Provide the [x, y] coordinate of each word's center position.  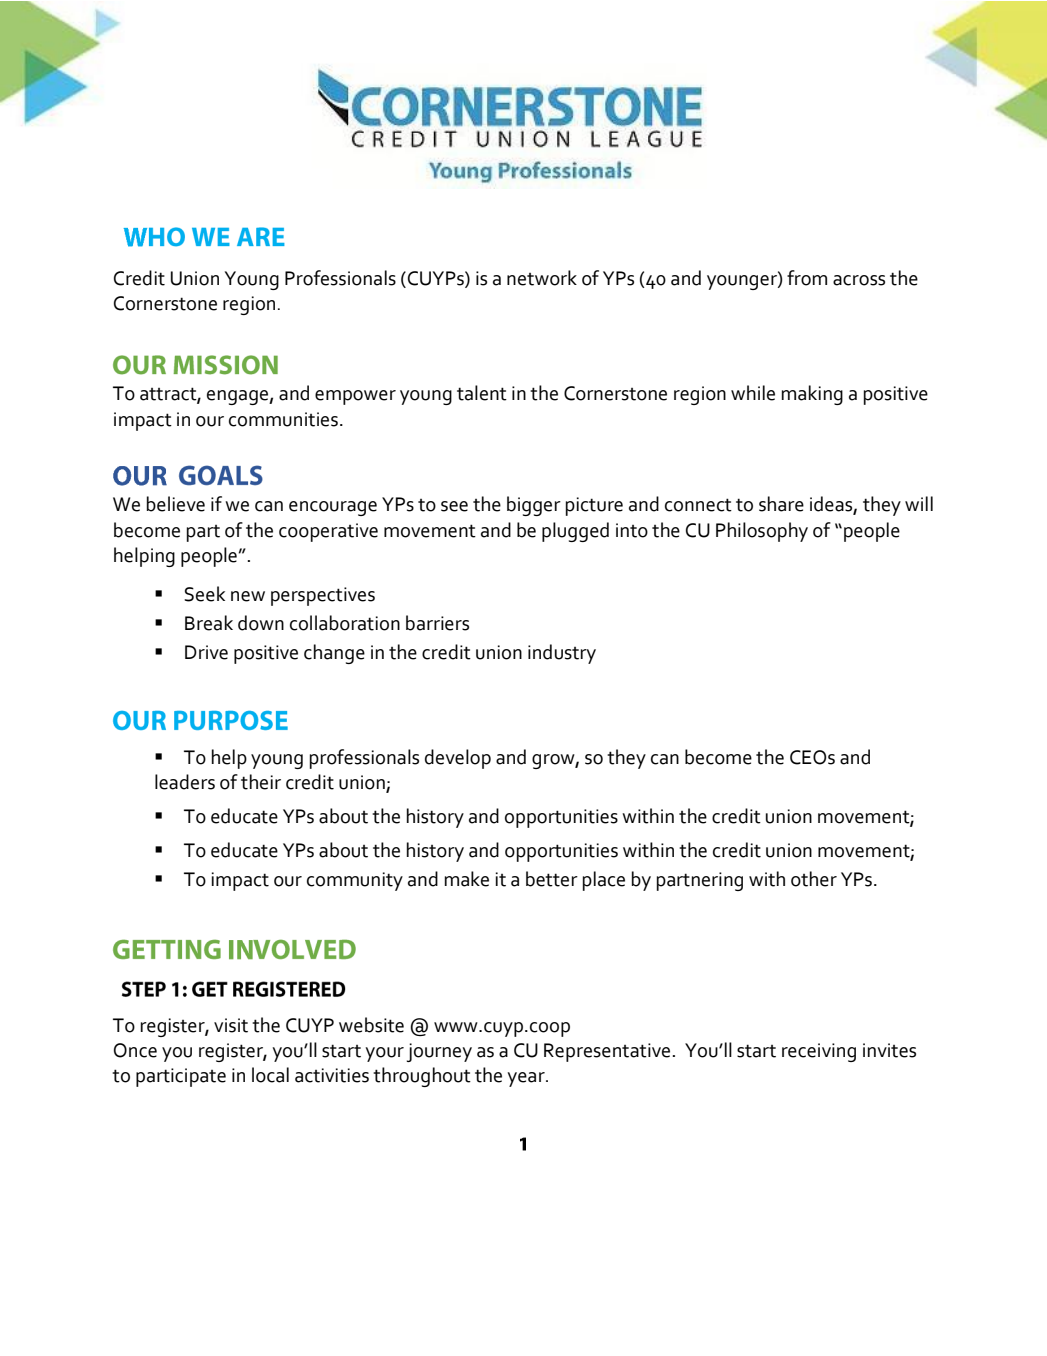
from [807, 278]
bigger [534, 506]
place [604, 881]
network [542, 278]
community [355, 881]
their [261, 782]
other [814, 879]
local [270, 1075]
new [248, 596]
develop [458, 759]
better [552, 879]
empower [355, 397]
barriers [437, 623]
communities [283, 419]
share [781, 504]
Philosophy [762, 532]
